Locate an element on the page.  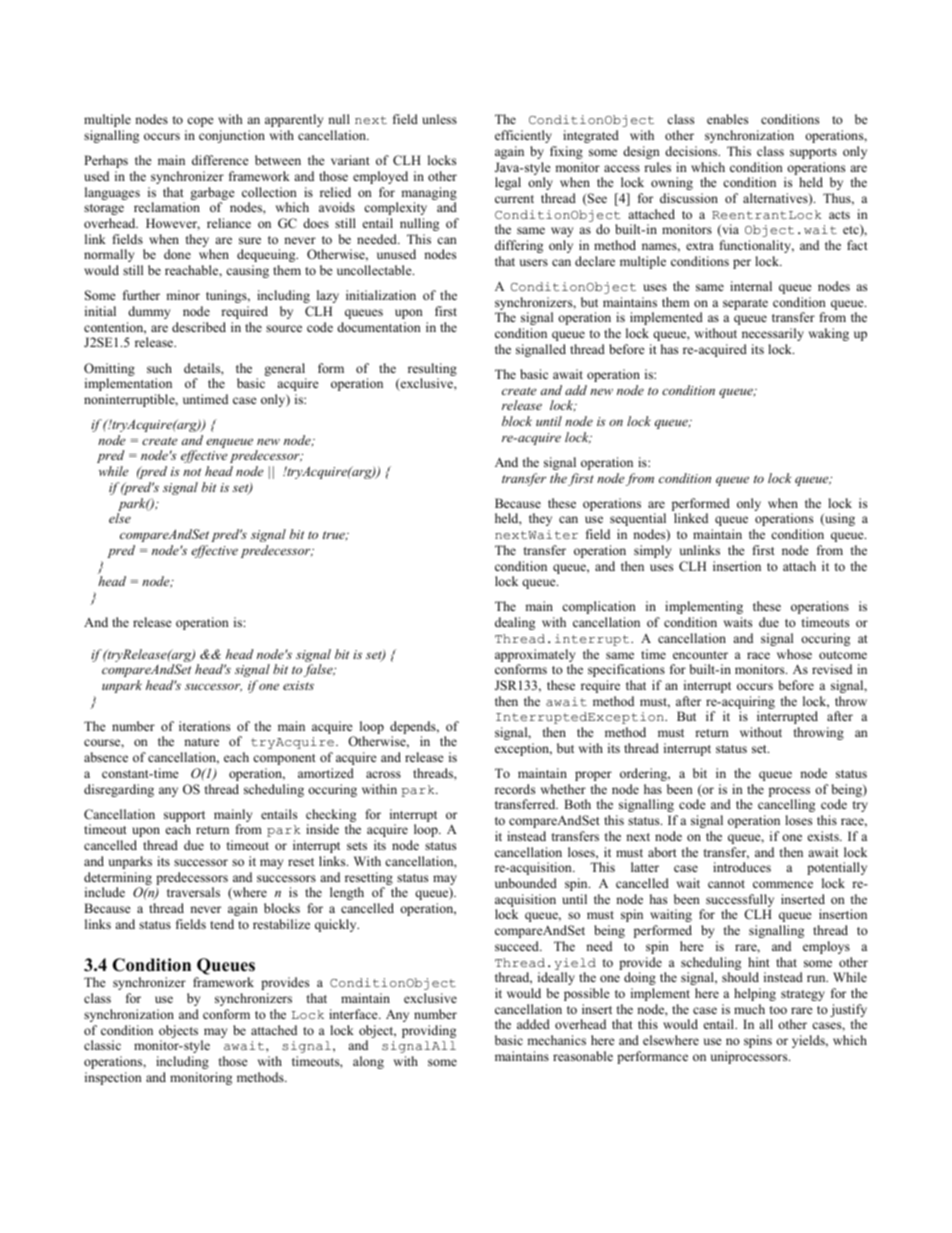
records is located at coordinates (515, 789).
